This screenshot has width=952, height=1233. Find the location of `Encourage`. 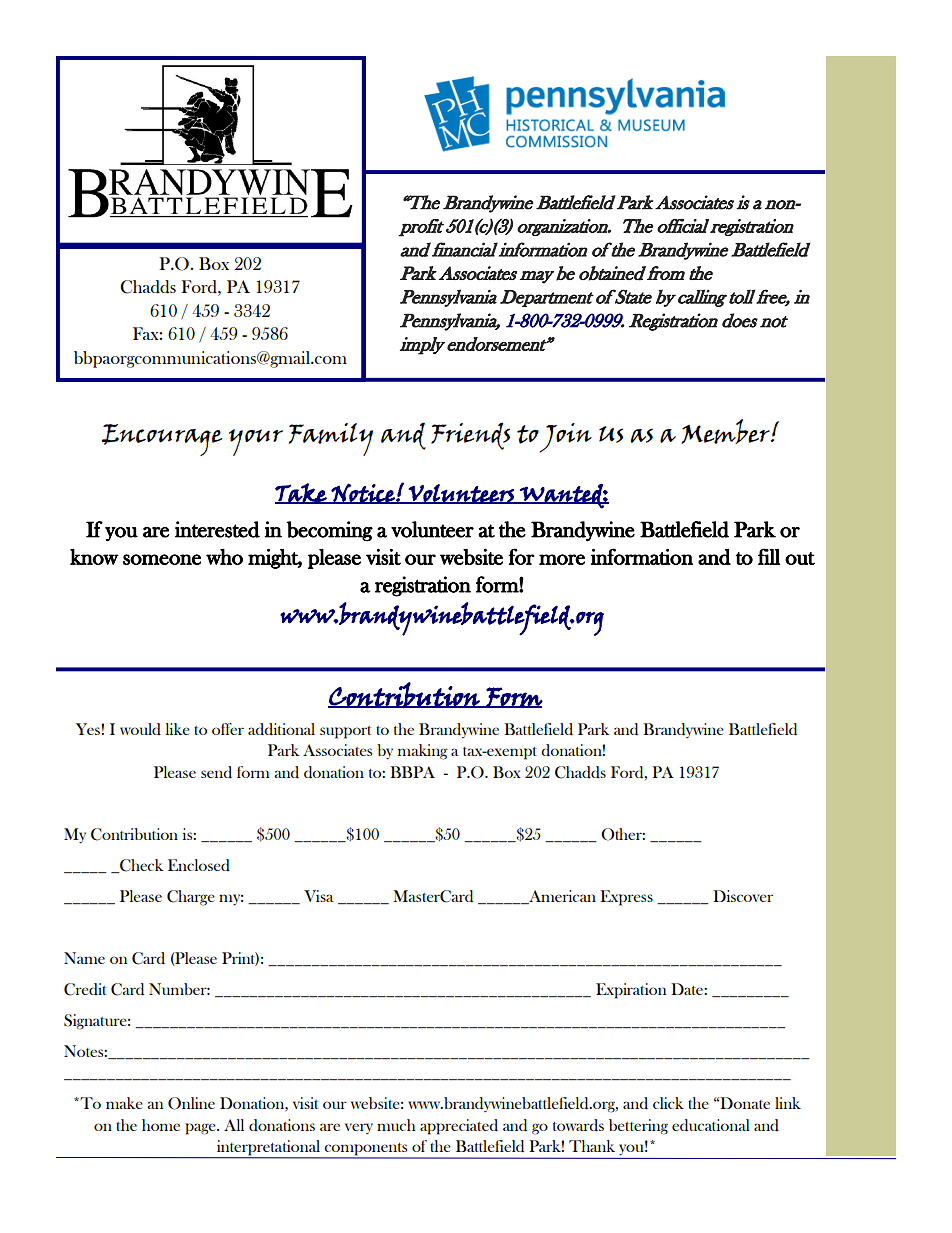

Encourage is located at coordinates (161, 440).
